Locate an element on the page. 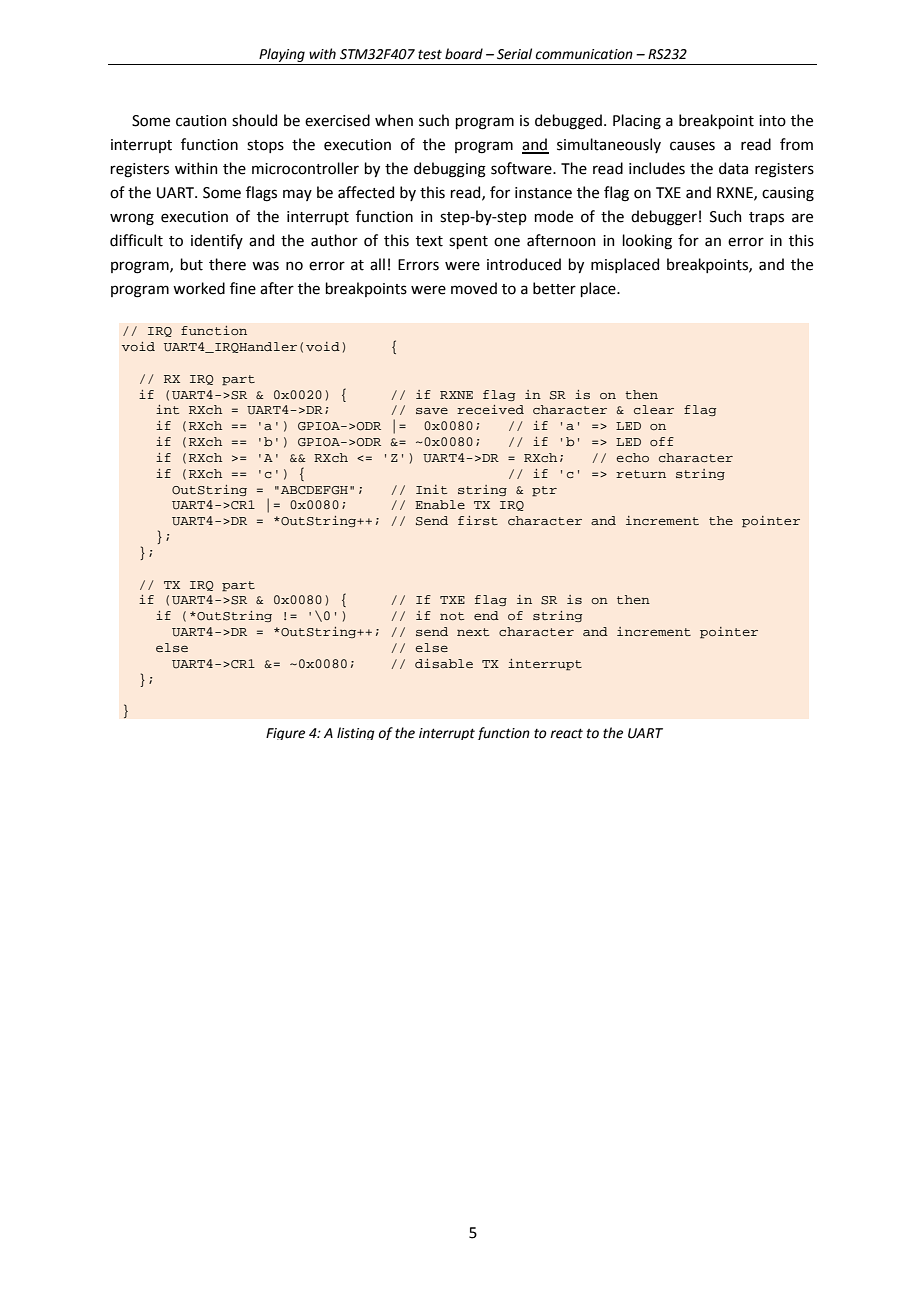  Figure is located at coordinates (285, 734).
